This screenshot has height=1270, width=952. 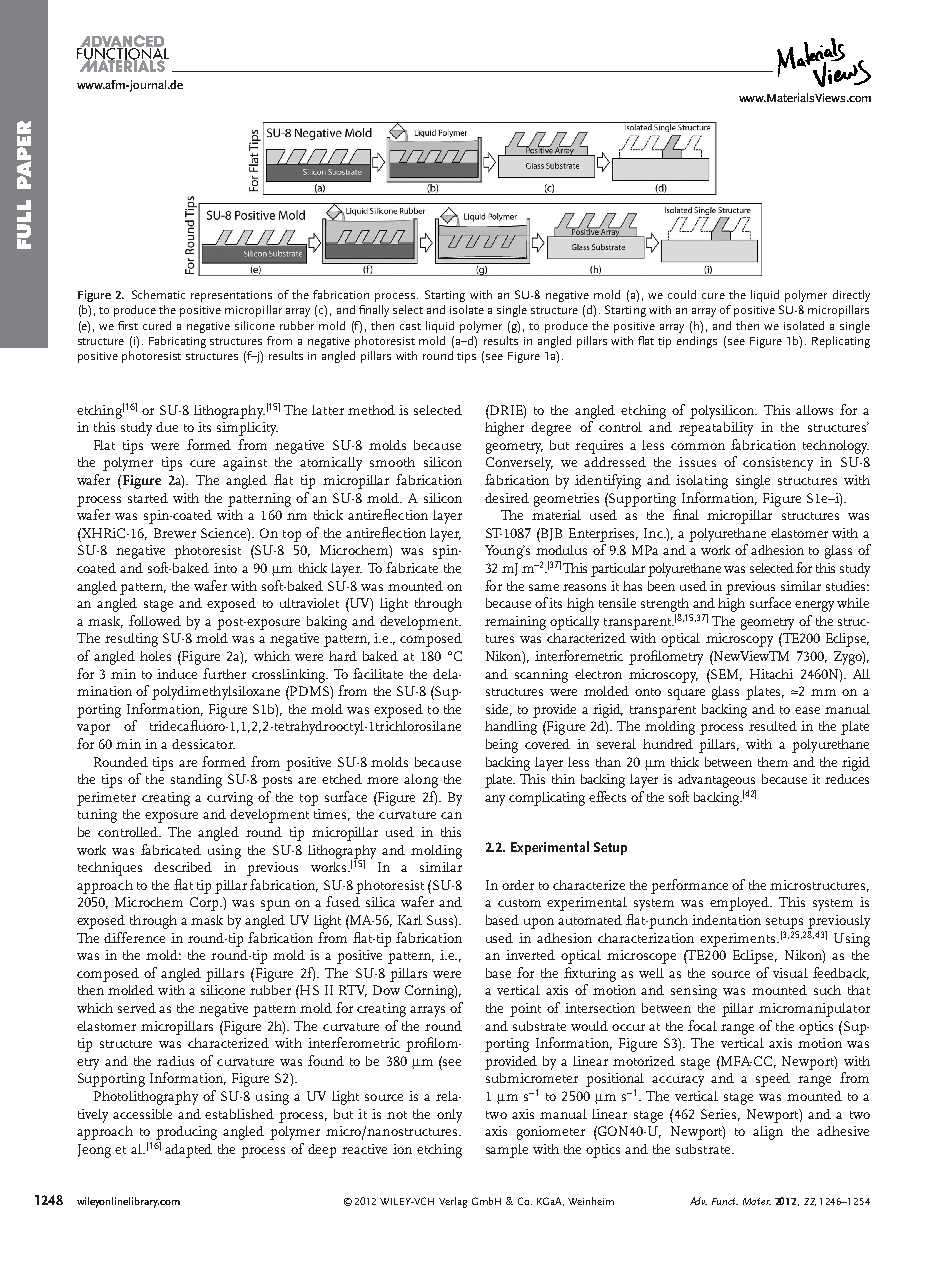 I want to click on standing, so click(x=196, y=781).
